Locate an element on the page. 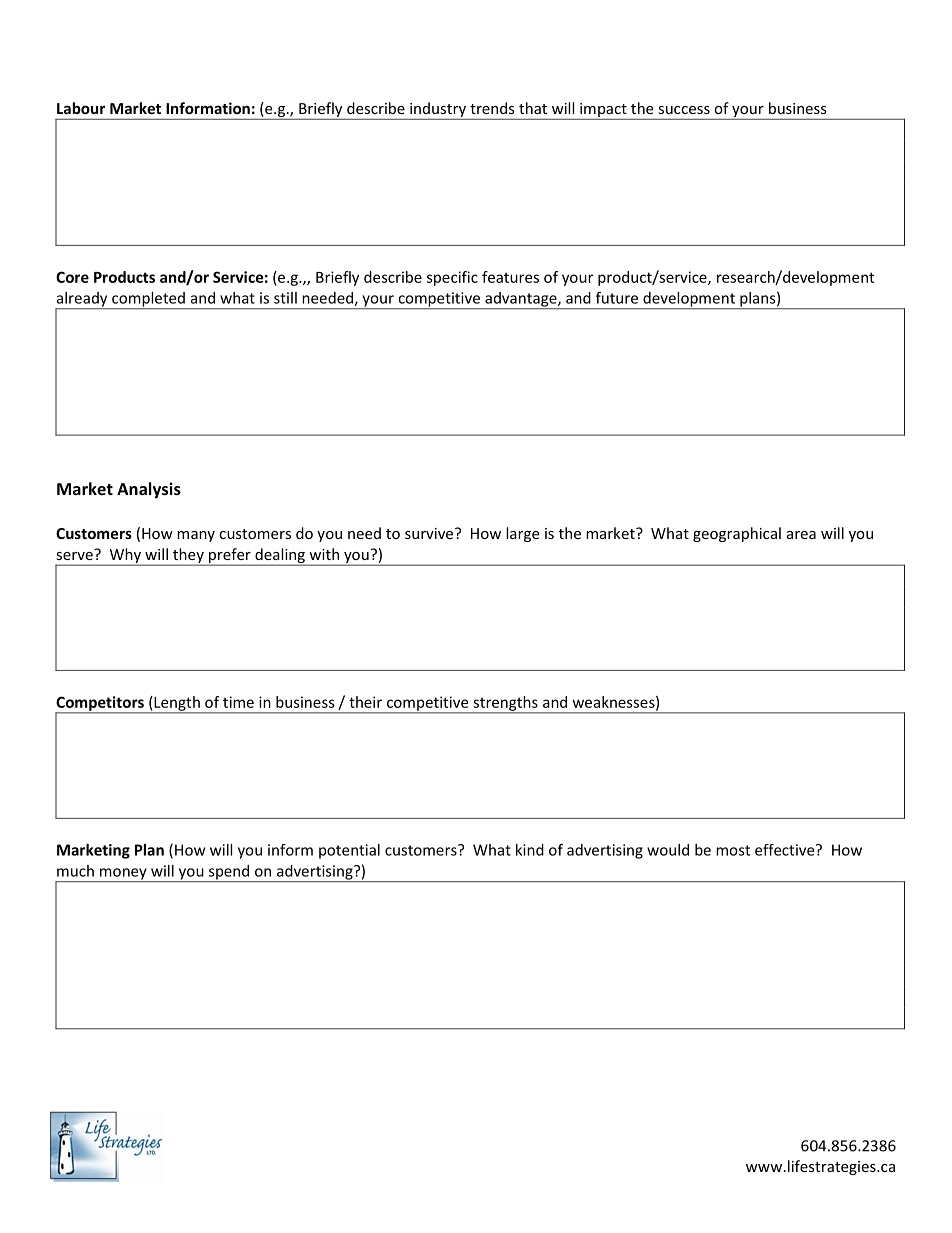 Image resolution: width=952 pixels, height=1233 pixels. most is located at coordinates (733, 850).
